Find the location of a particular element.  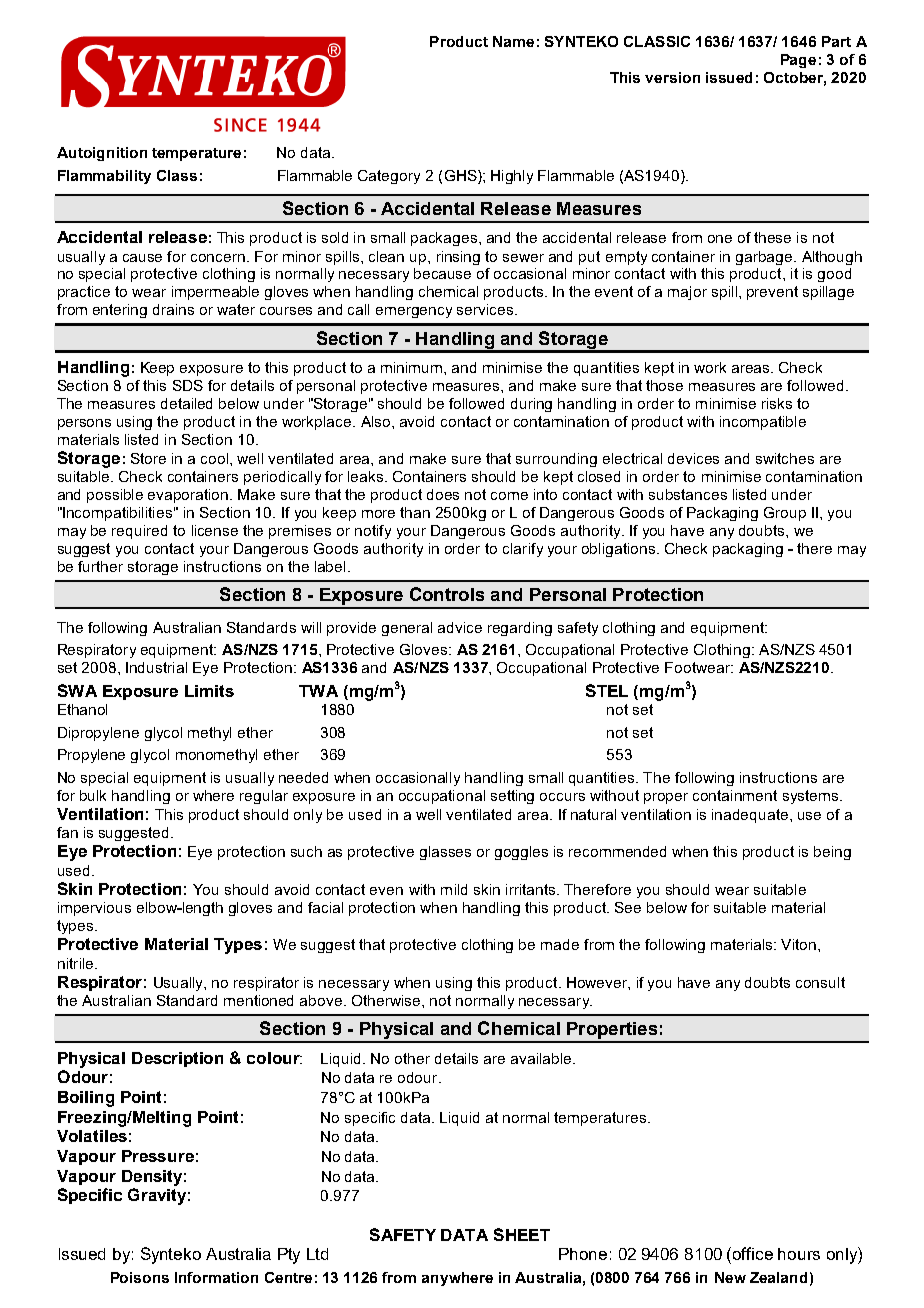

Poisons is located at coordinates (140, 1277).
